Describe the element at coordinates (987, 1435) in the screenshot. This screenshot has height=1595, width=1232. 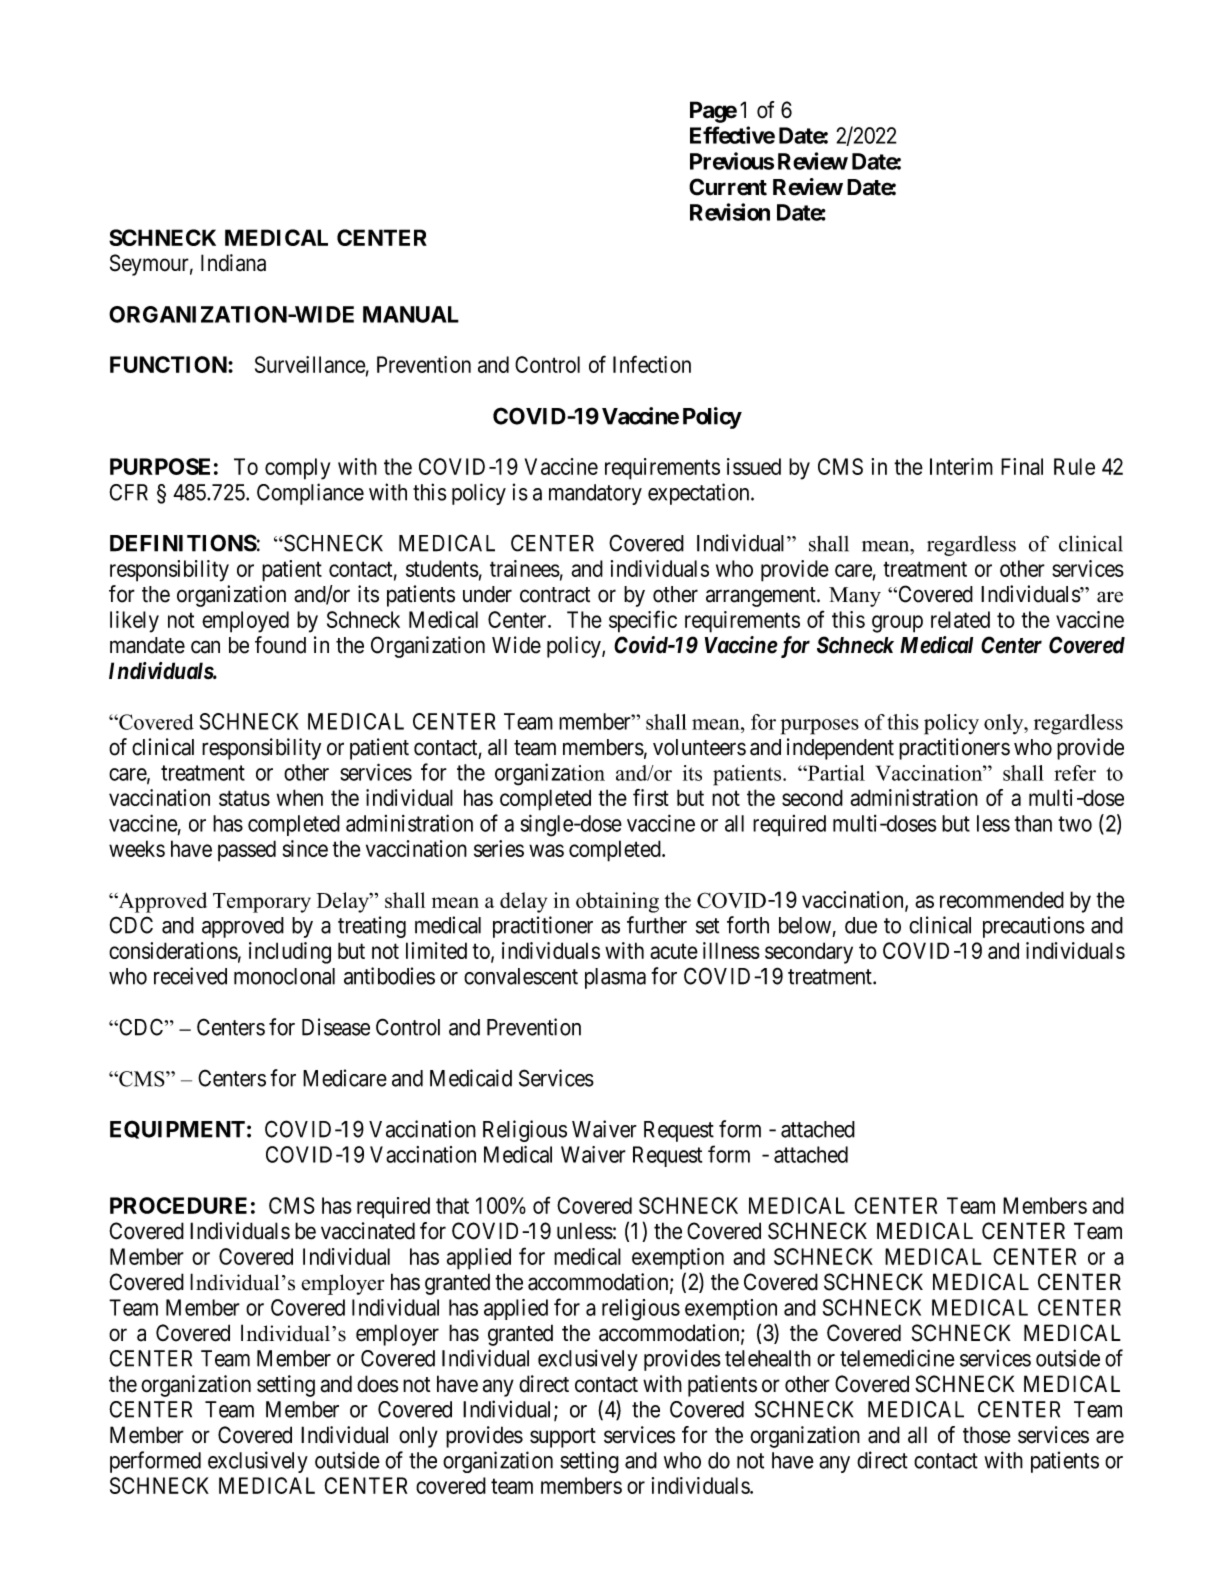
I see `those` at that location.
